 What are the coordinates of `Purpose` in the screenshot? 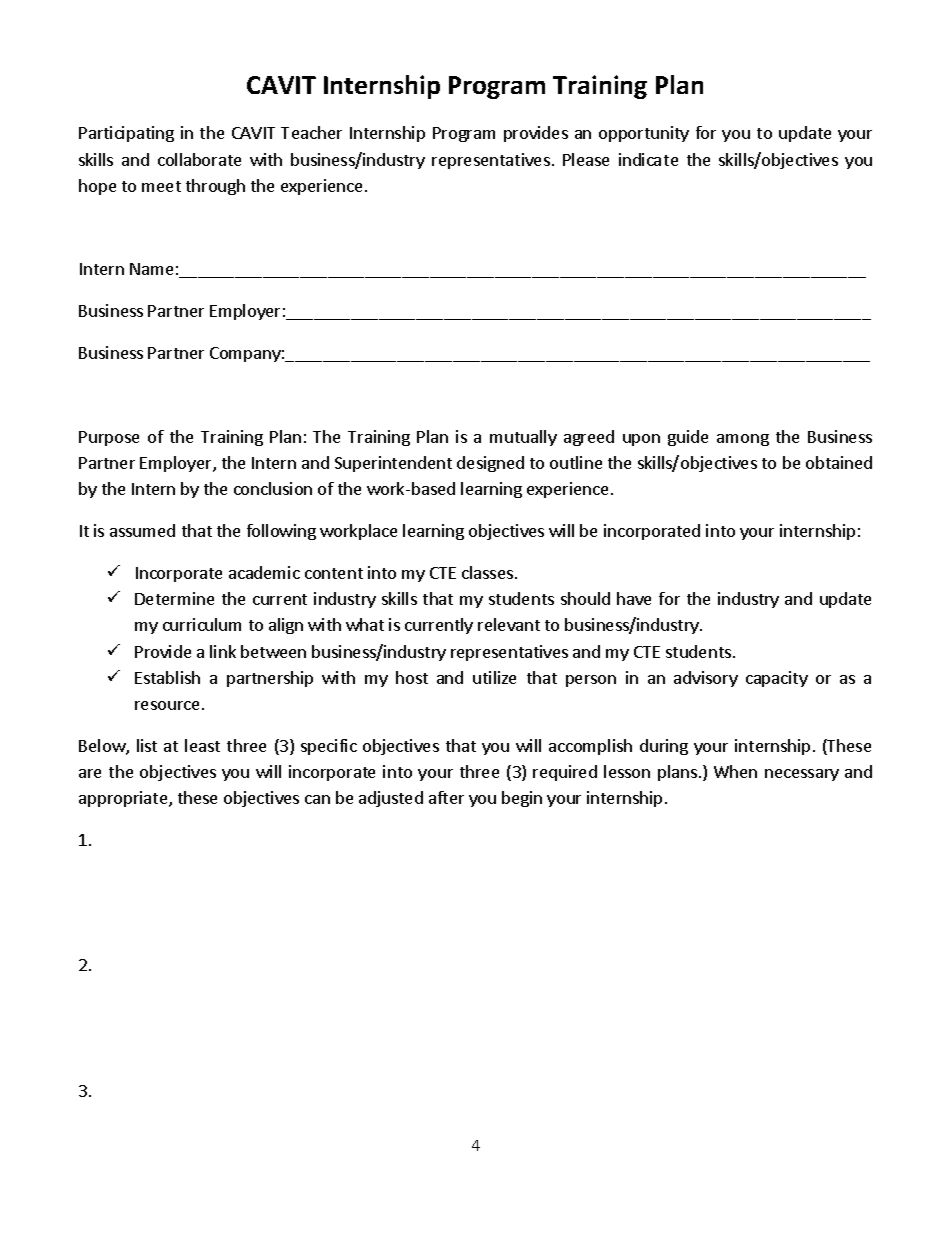 It's located at (109, 438).
